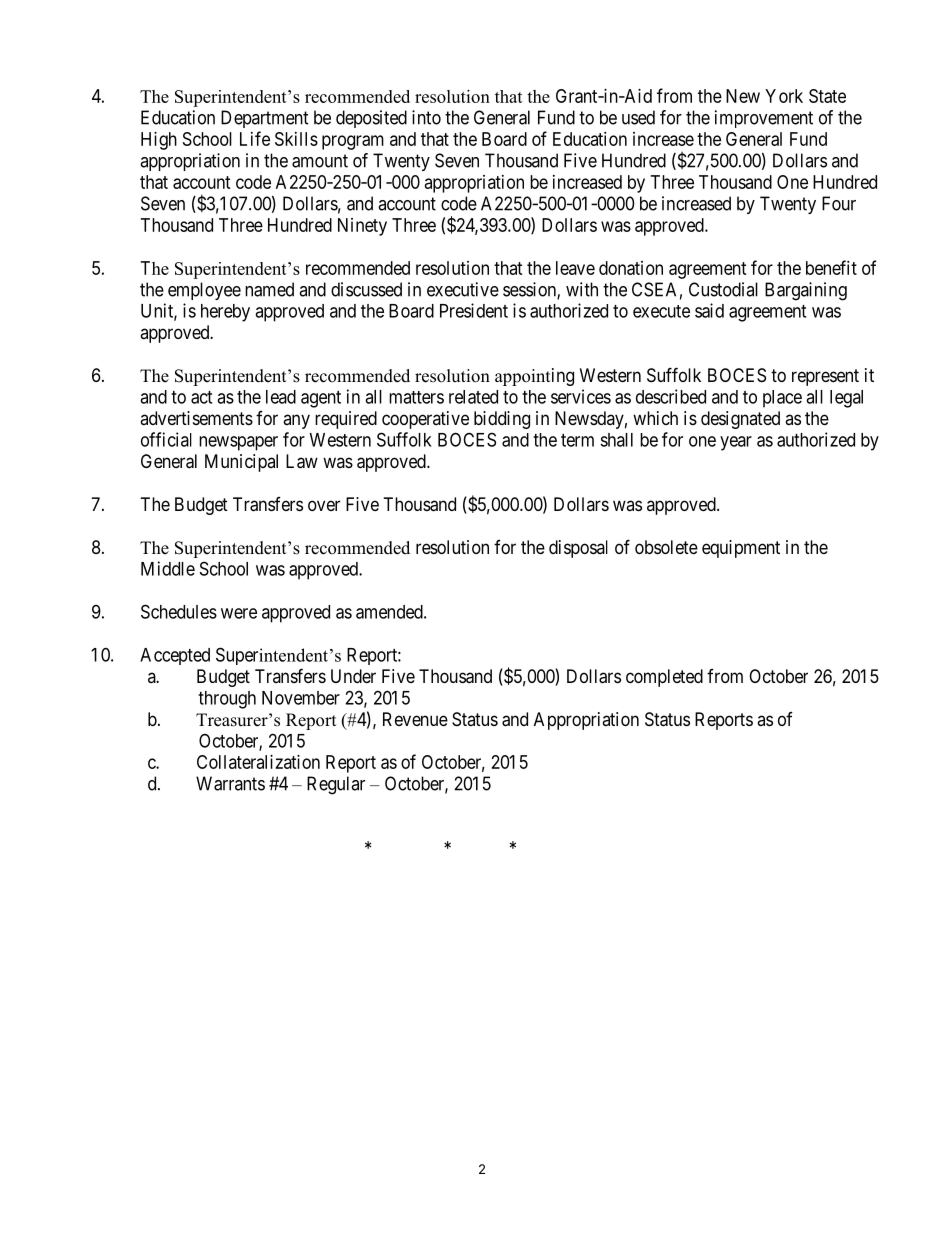  I want to click on bidding, so click(502, 420).
